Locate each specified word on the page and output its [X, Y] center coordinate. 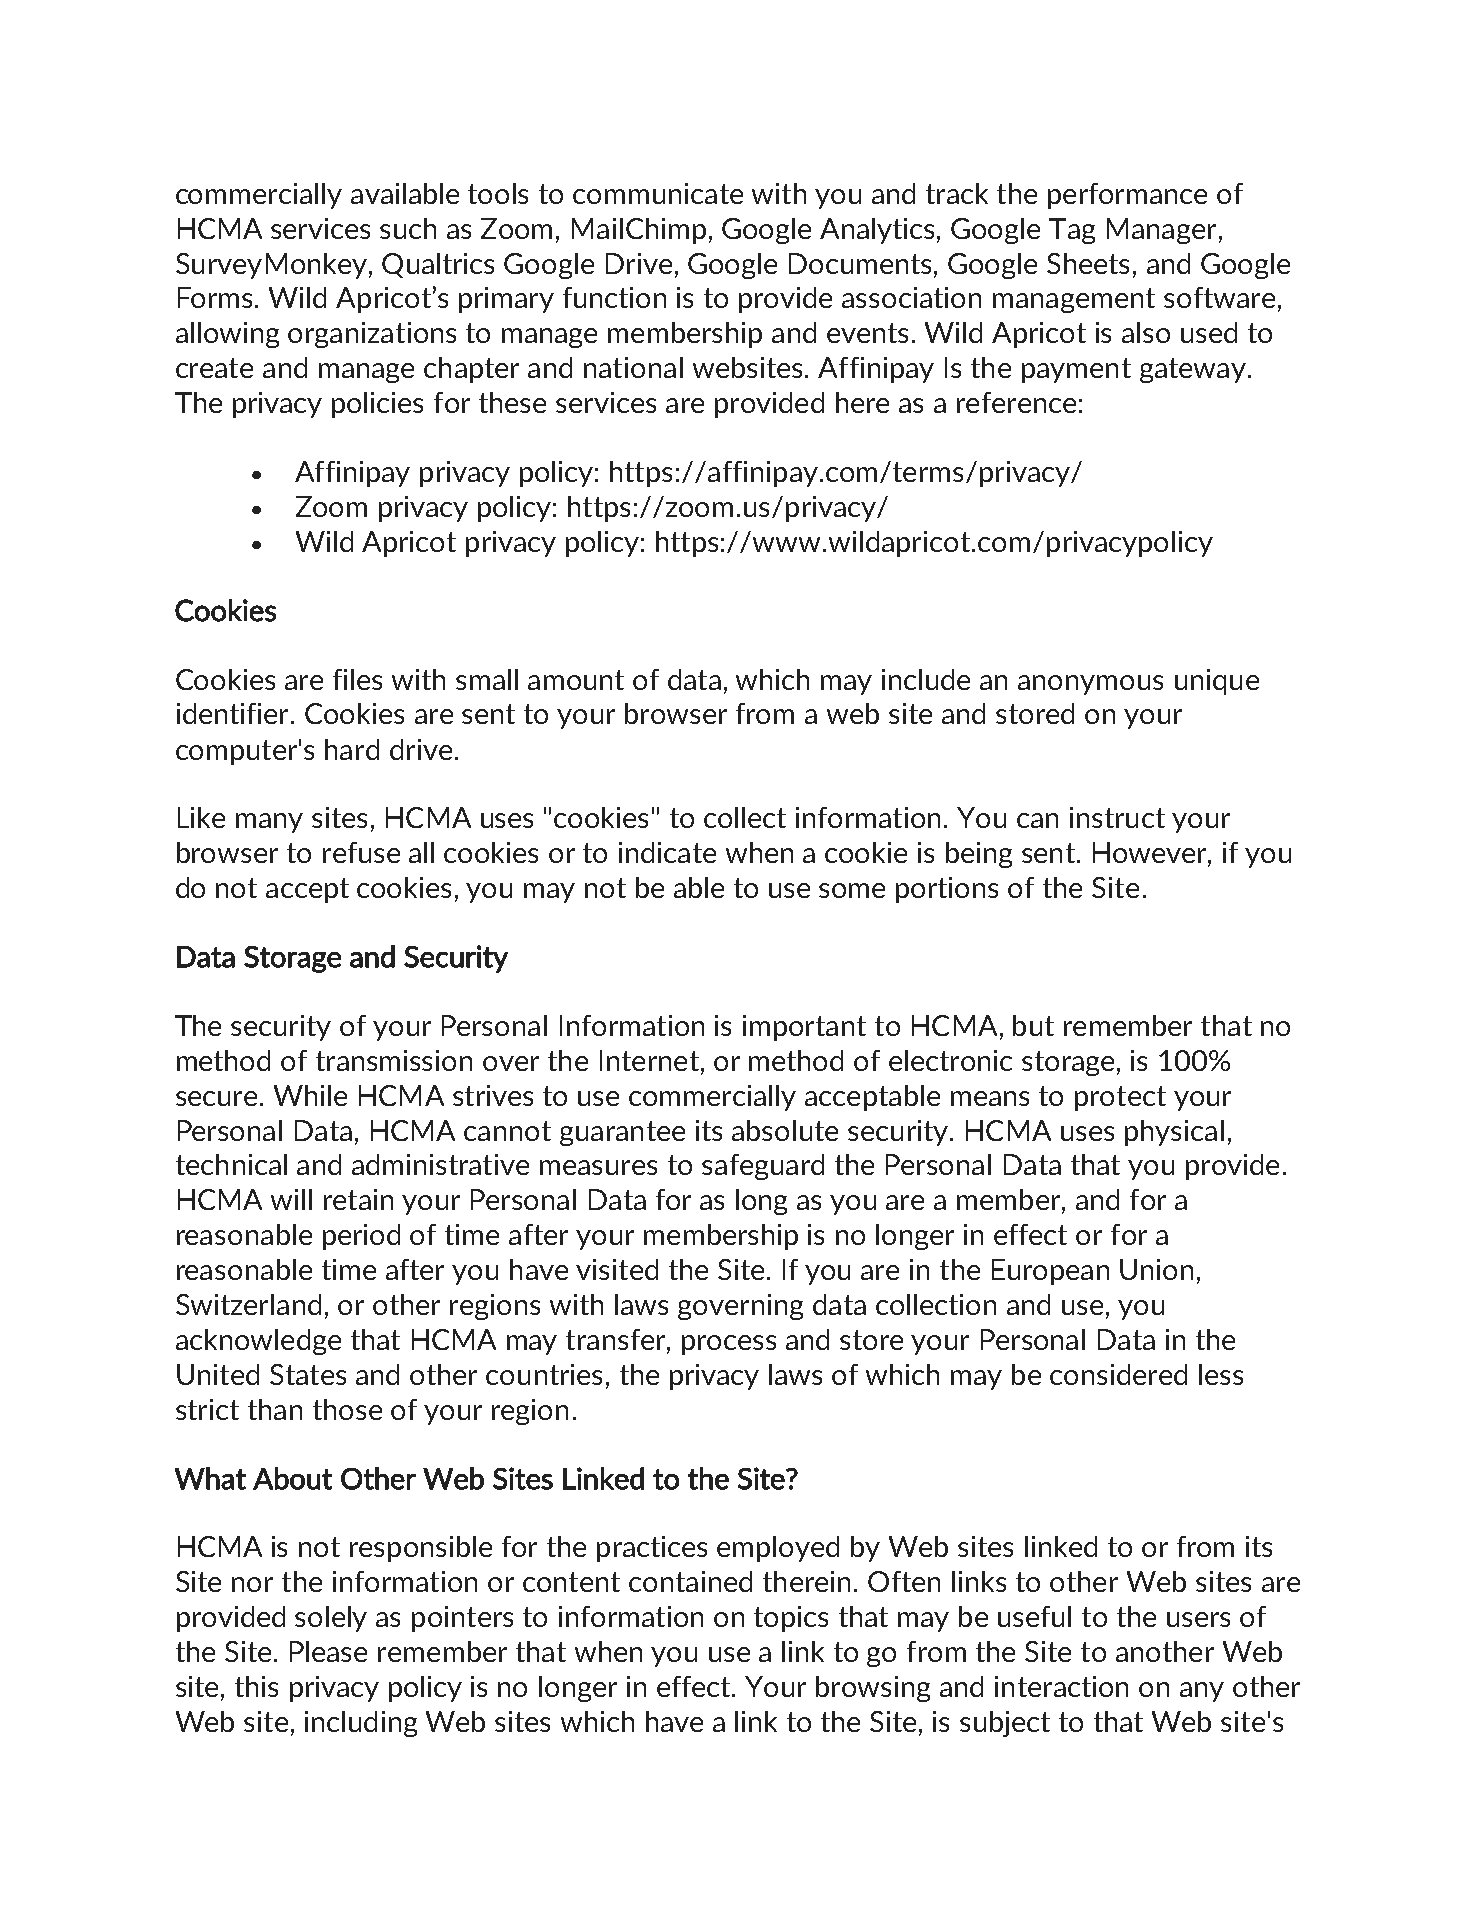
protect [1120, 1098]
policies [377, 405]
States [308, 1374]
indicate [667, 852]
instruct [1117, 817]
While [310, 1095]
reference [1016, 402]
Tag [1072, 231]
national [633, 367]
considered [1118, 1374]
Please [328, 1651]
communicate [658, 193]
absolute [785, 1130]
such [408, 228]
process [729, 1345]
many [269, 823]
